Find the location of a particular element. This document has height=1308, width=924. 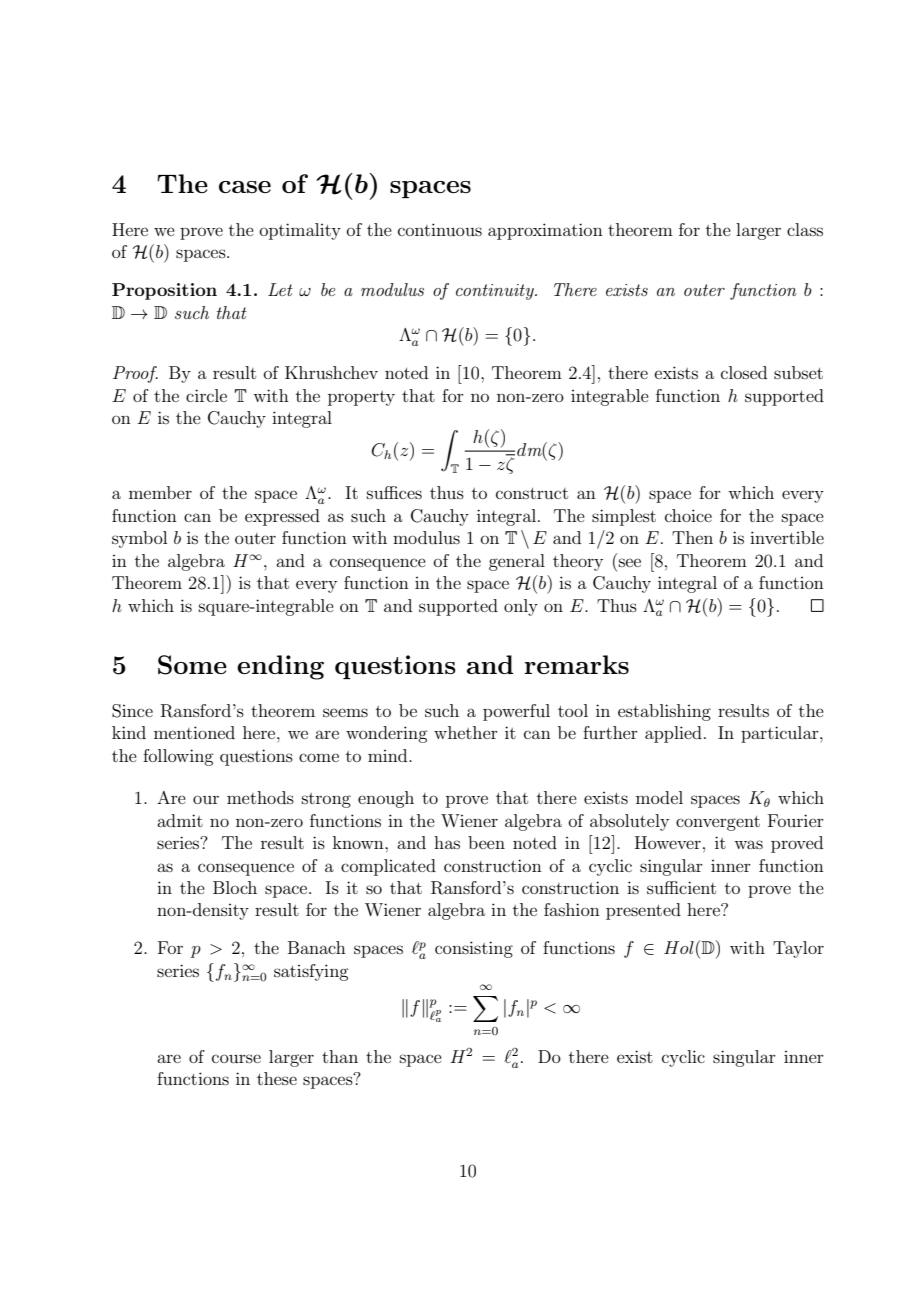

course is located at coordinates (236, 1058).
